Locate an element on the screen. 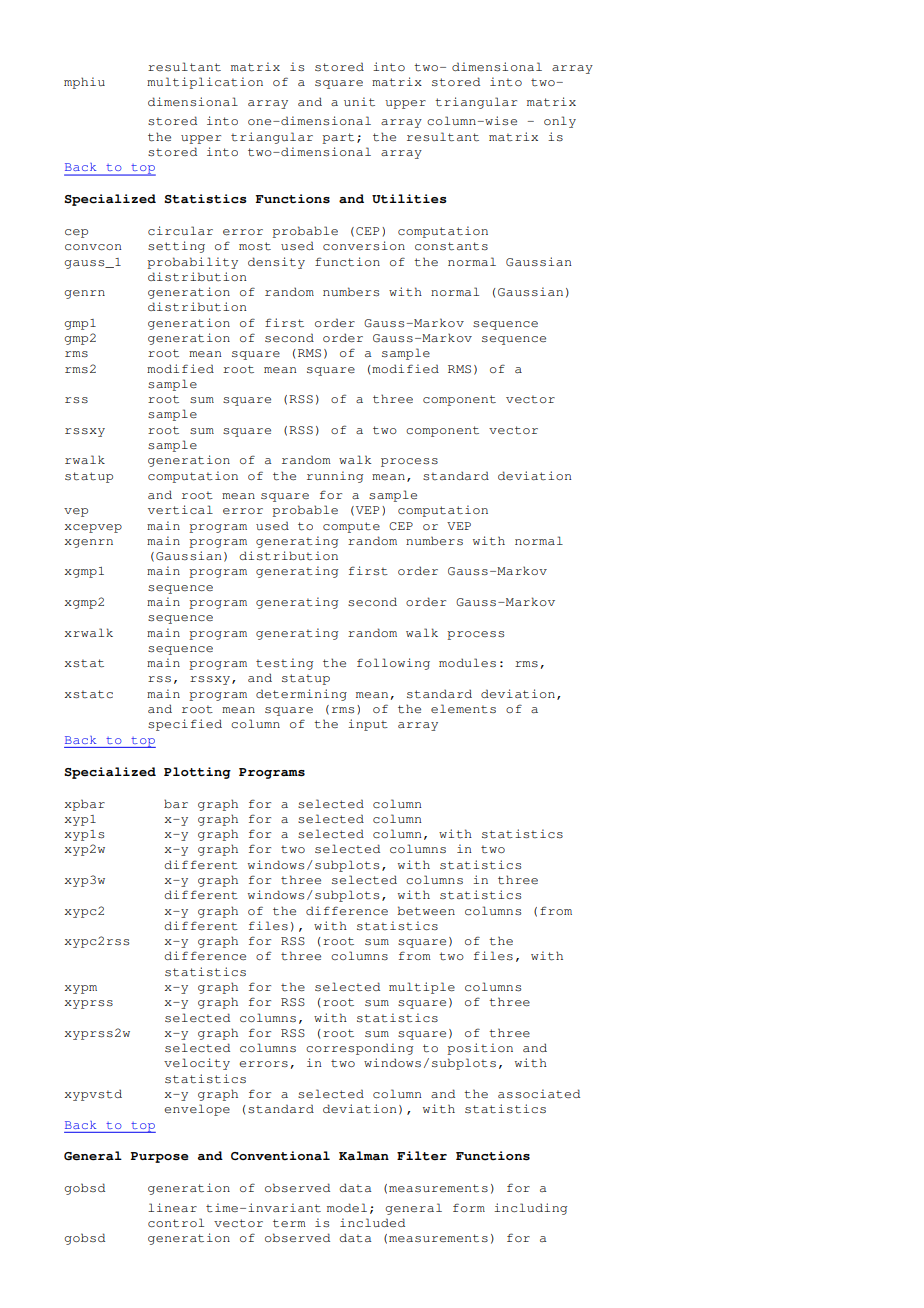  model is located at coordinates (347, 1207).
